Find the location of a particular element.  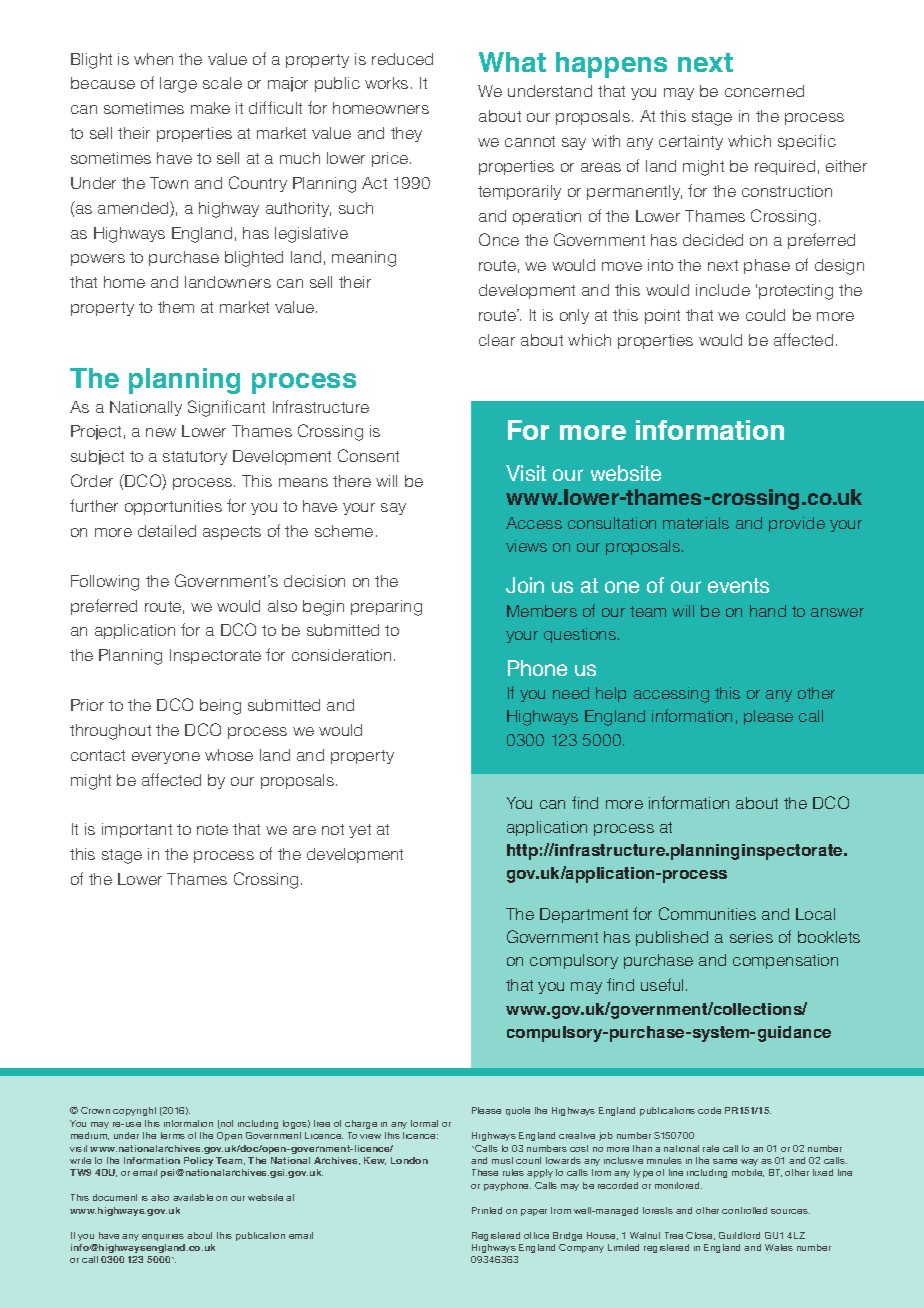

controlled is located at coordinates (744, 1210).
